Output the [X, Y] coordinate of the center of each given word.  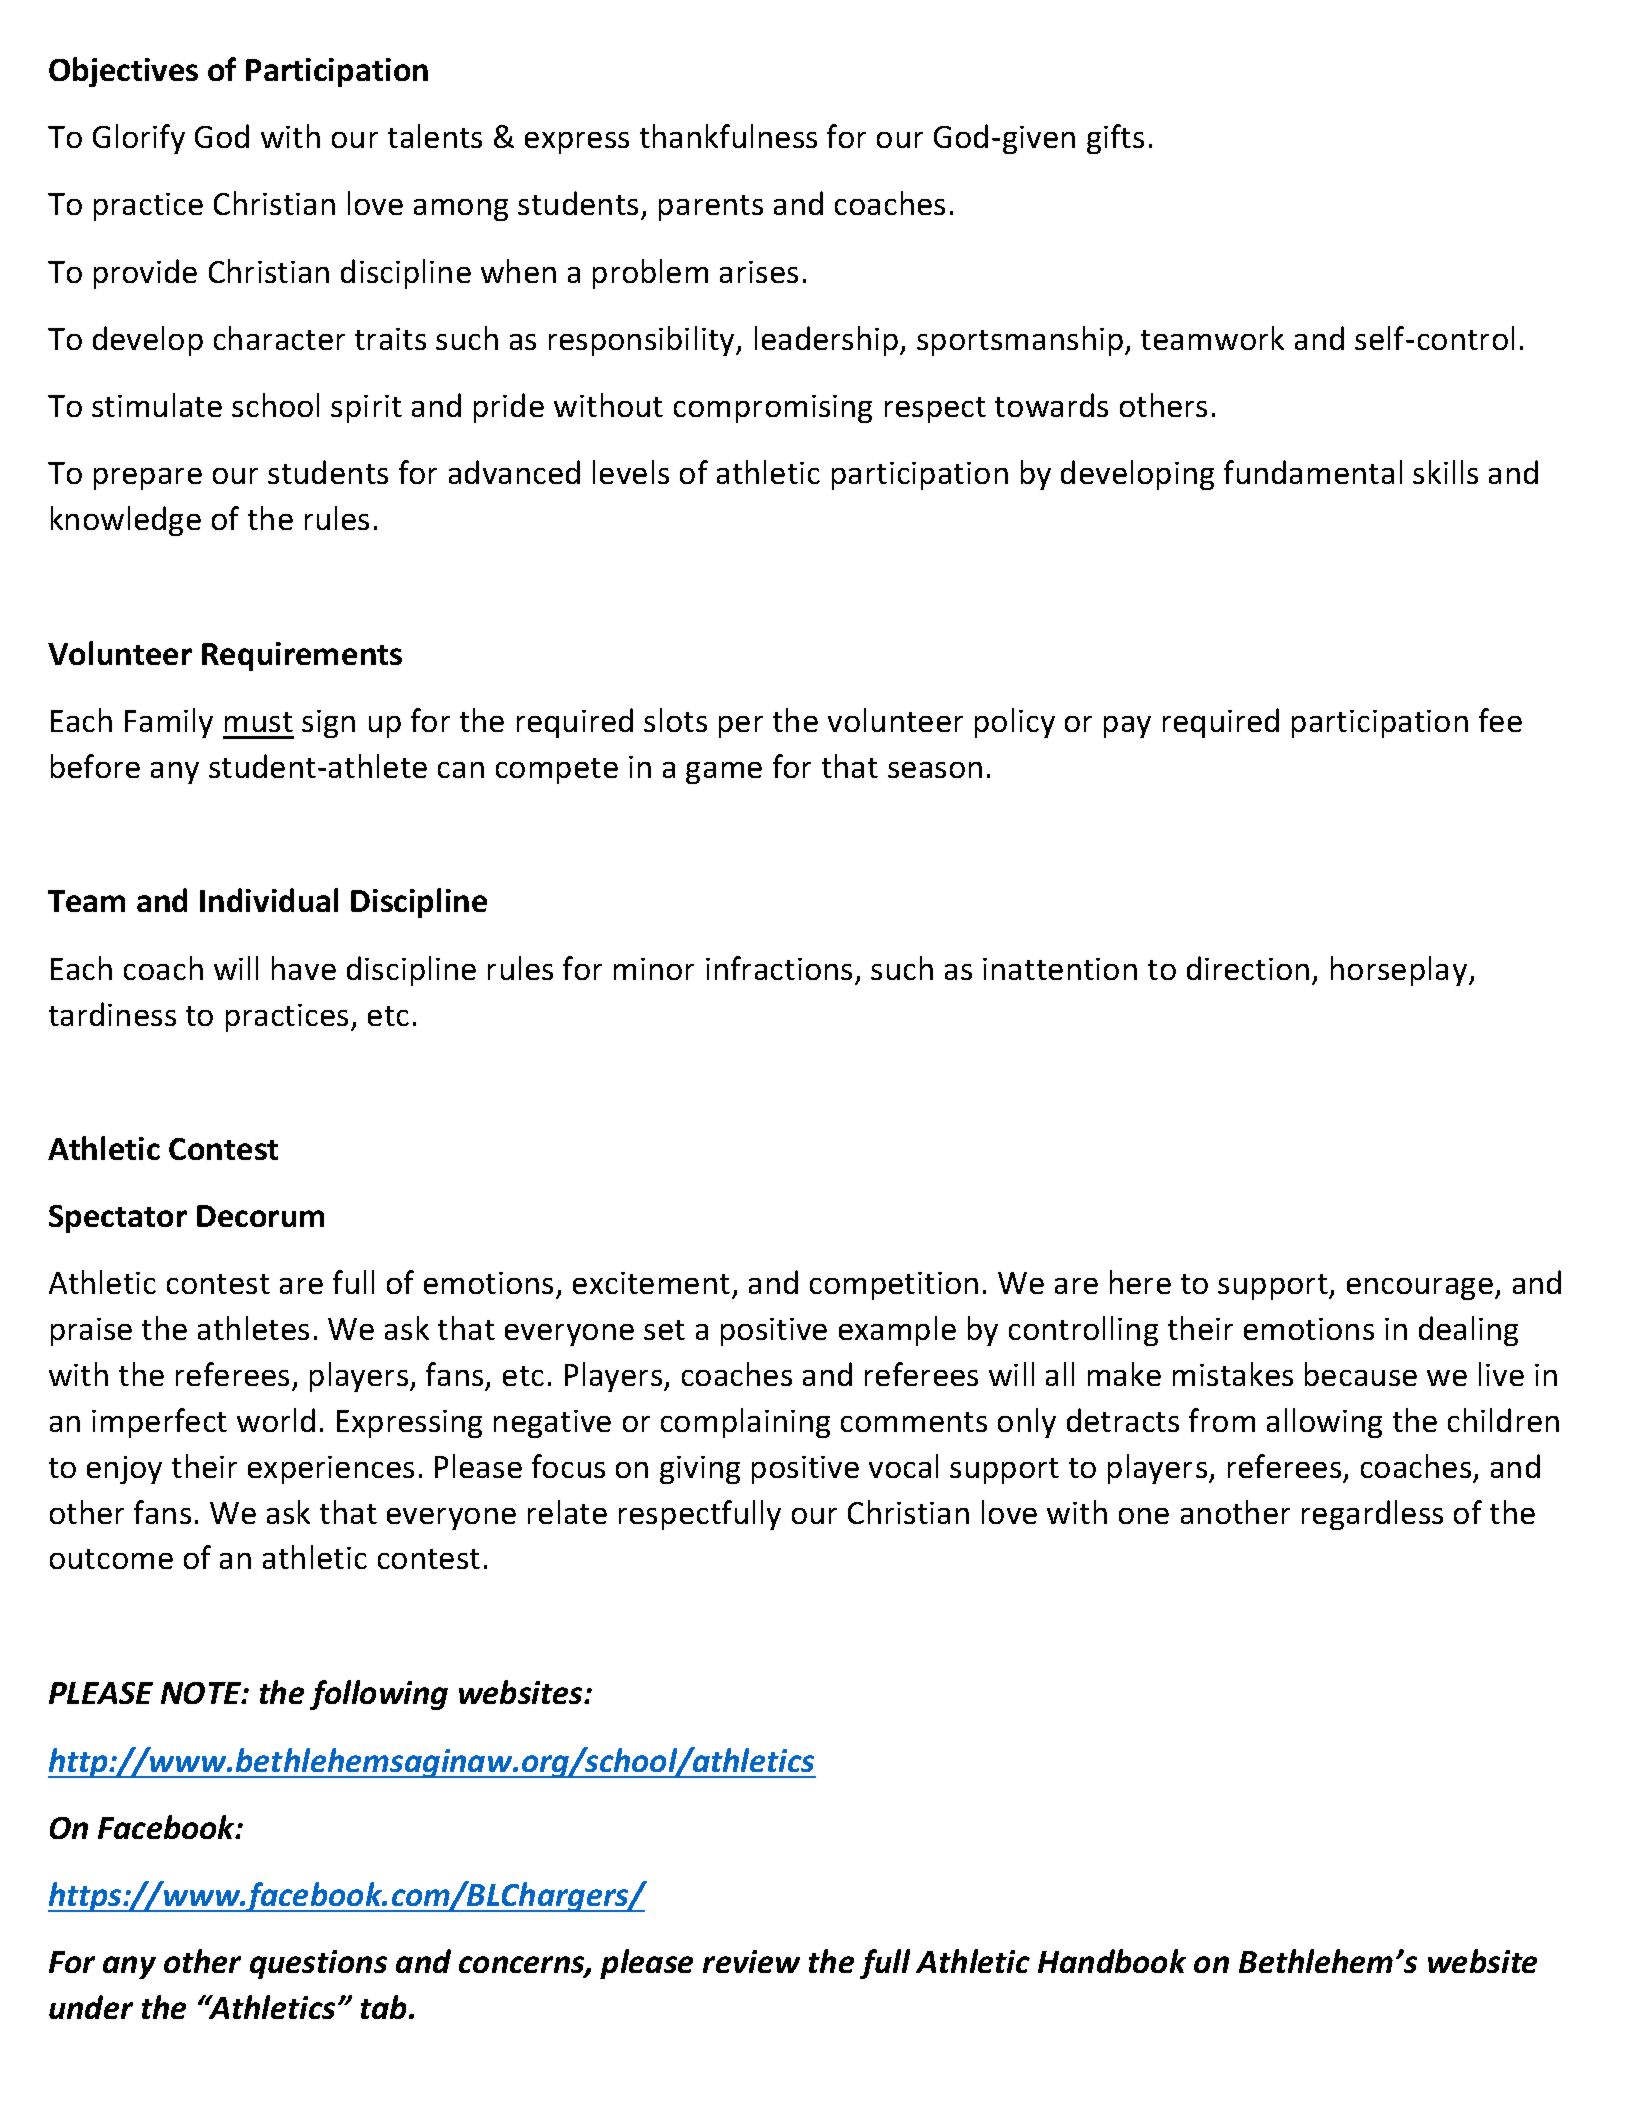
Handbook [1112, 1961]
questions [318, 1964]
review [751, 1961]
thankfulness [728, 136]
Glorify [139, 139]
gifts [1115, 139]
